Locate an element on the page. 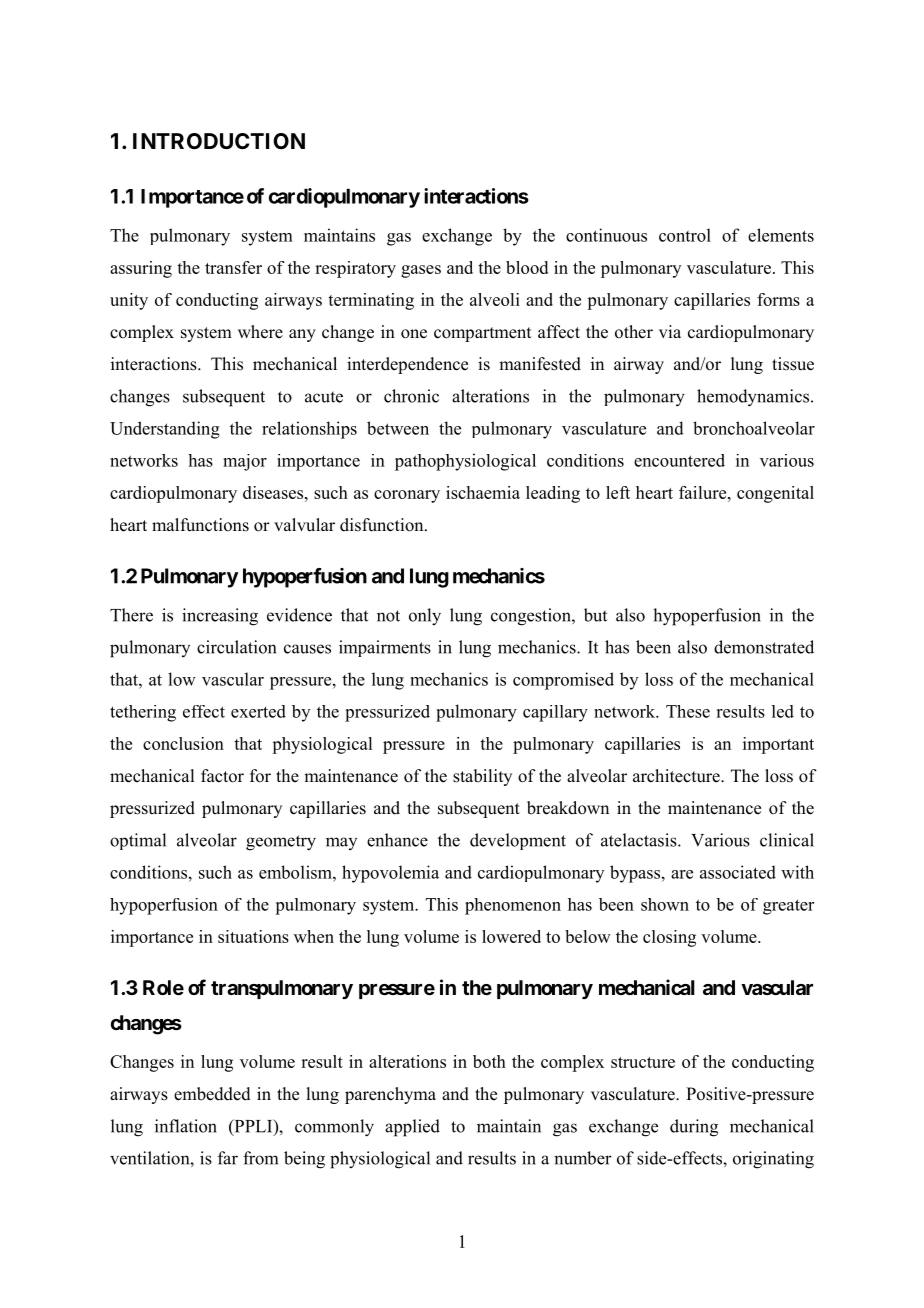 Image resolution: width=924 pixels, height=1308 pixels. INTRODUCTION is located at coordinates (219, 141).
